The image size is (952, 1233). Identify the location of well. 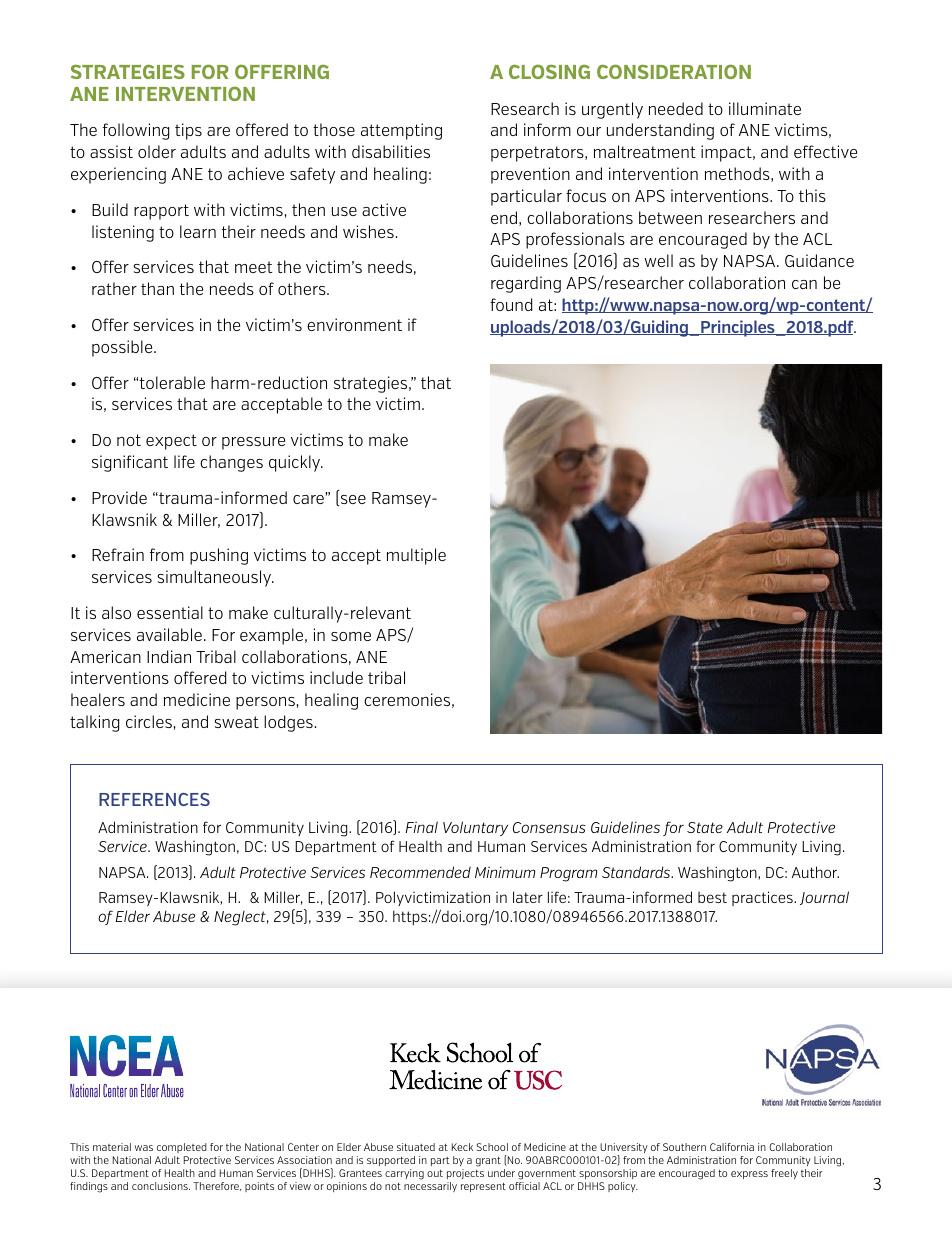
(658, 260).
